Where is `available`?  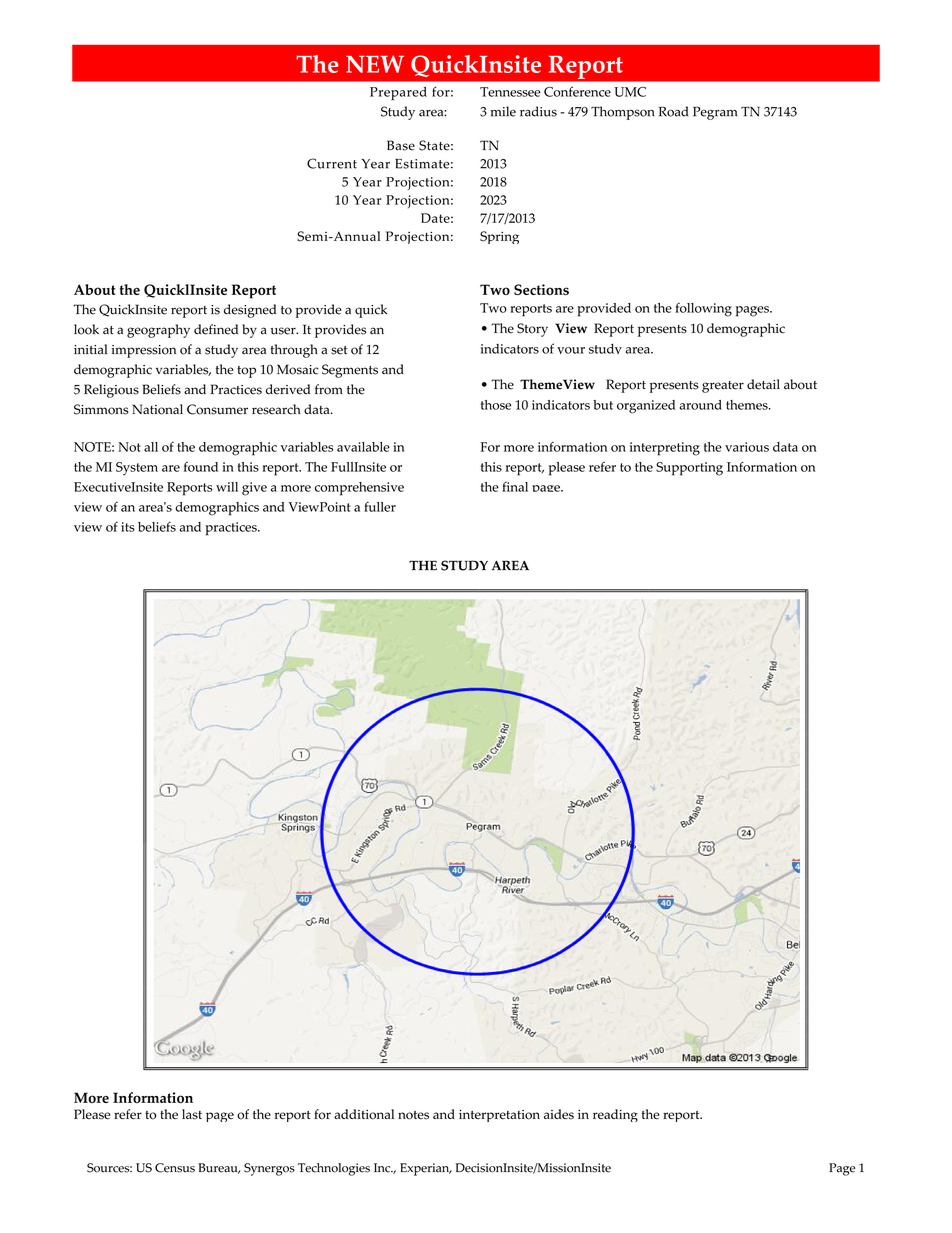
available is located at coordinates (363, 447).
